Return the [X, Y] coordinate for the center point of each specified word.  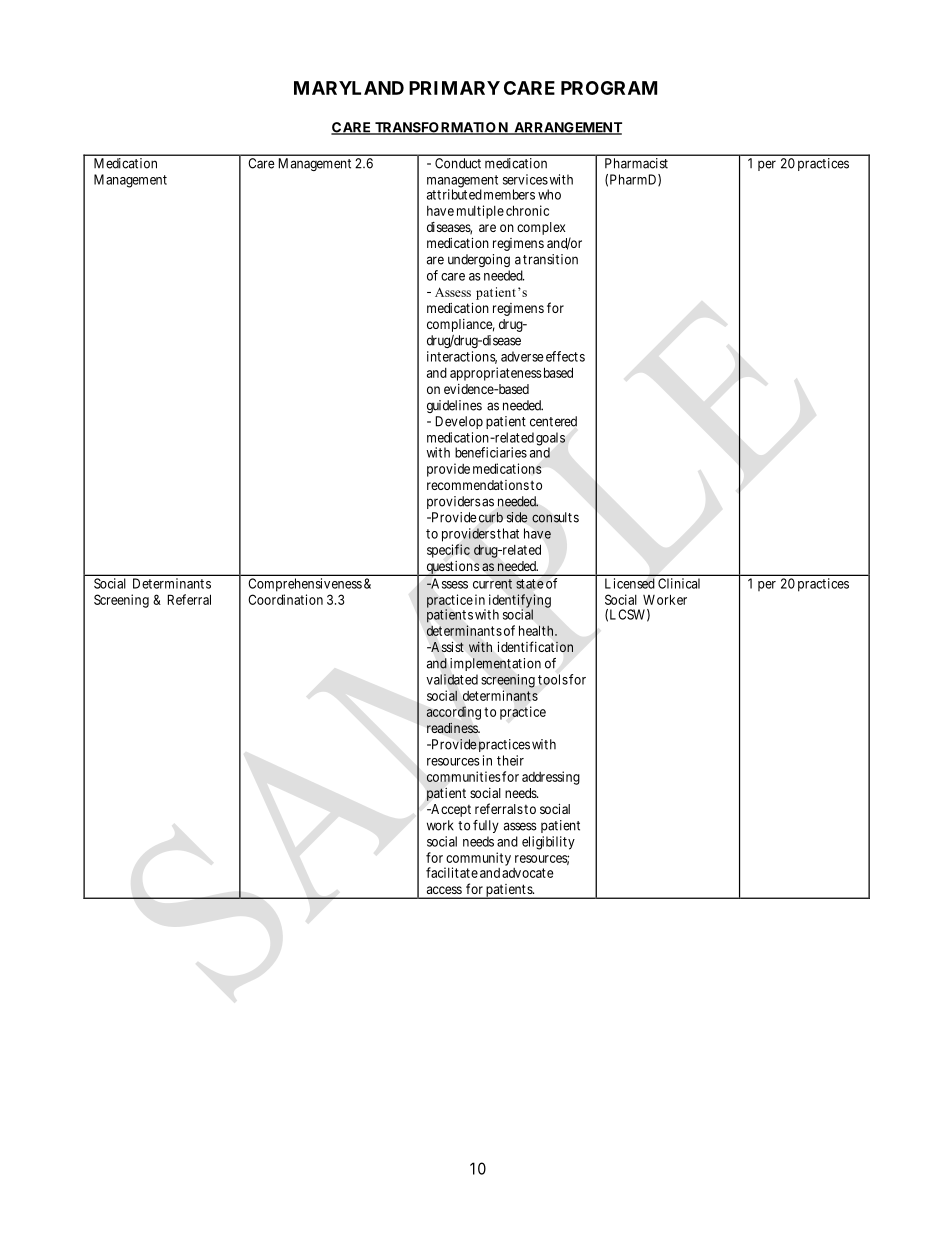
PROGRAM [609, 88]
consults [555, 517]
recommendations [478, 485]
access [444, 890]
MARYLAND [349, 88]
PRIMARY [454, 88]
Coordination [285, 599]
